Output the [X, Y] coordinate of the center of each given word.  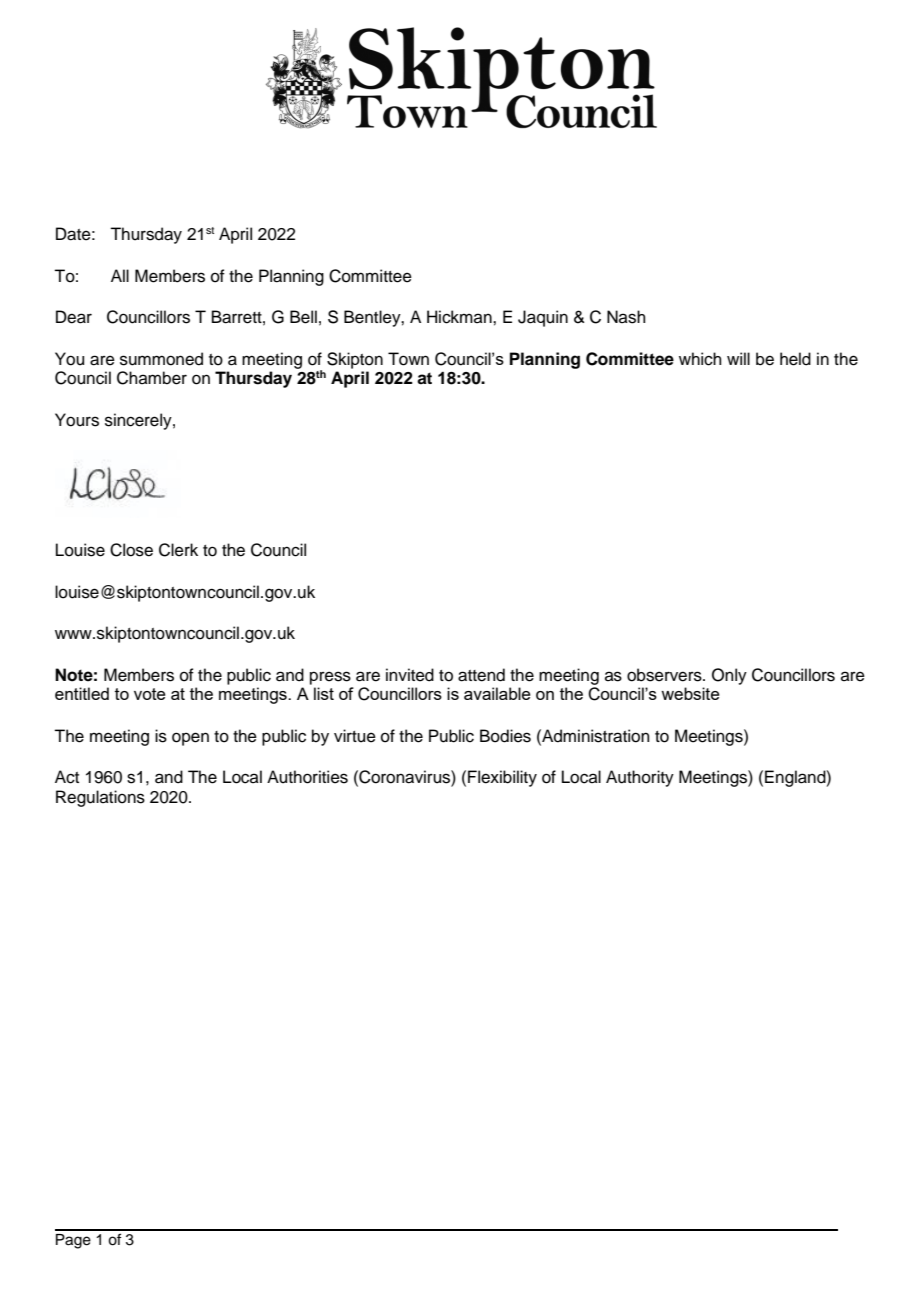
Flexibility [502, 778]
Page [73, 1241]
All [120, 275]
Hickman [460, 317]
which [700, 359]
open [190, 739]
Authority [640, 778]
